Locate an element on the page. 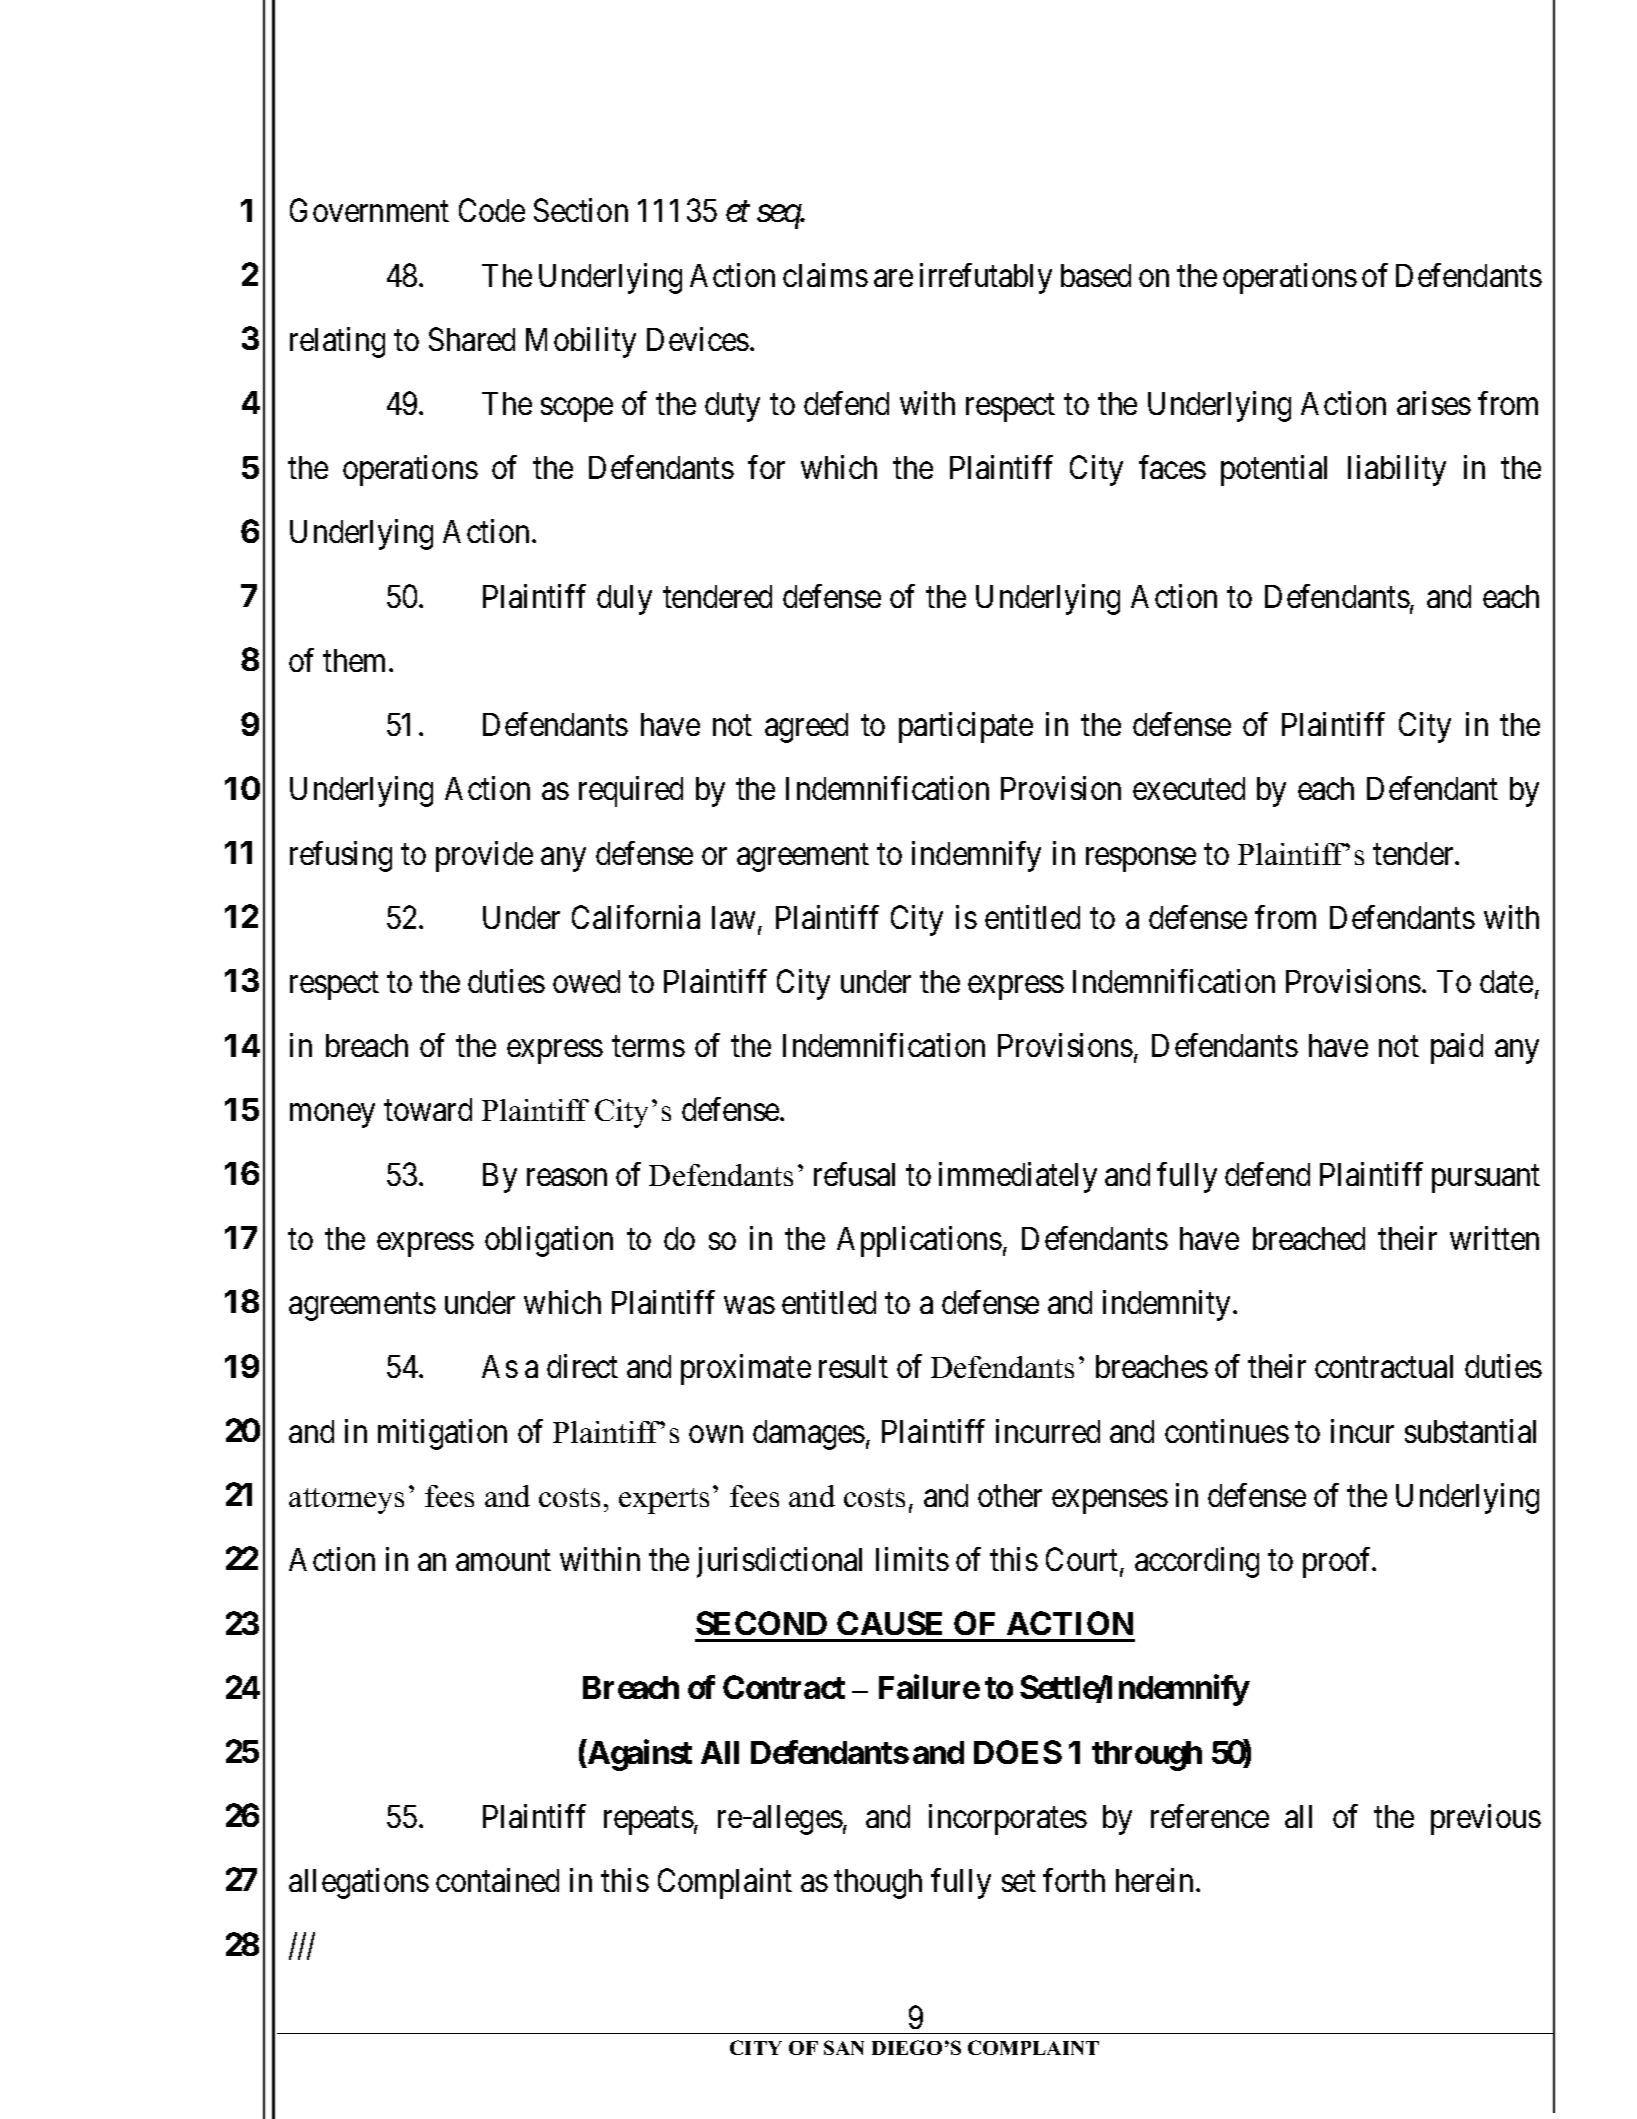 The width and height of the page is (1637, 2119). Applications is located at coordinates (919, 1241).
